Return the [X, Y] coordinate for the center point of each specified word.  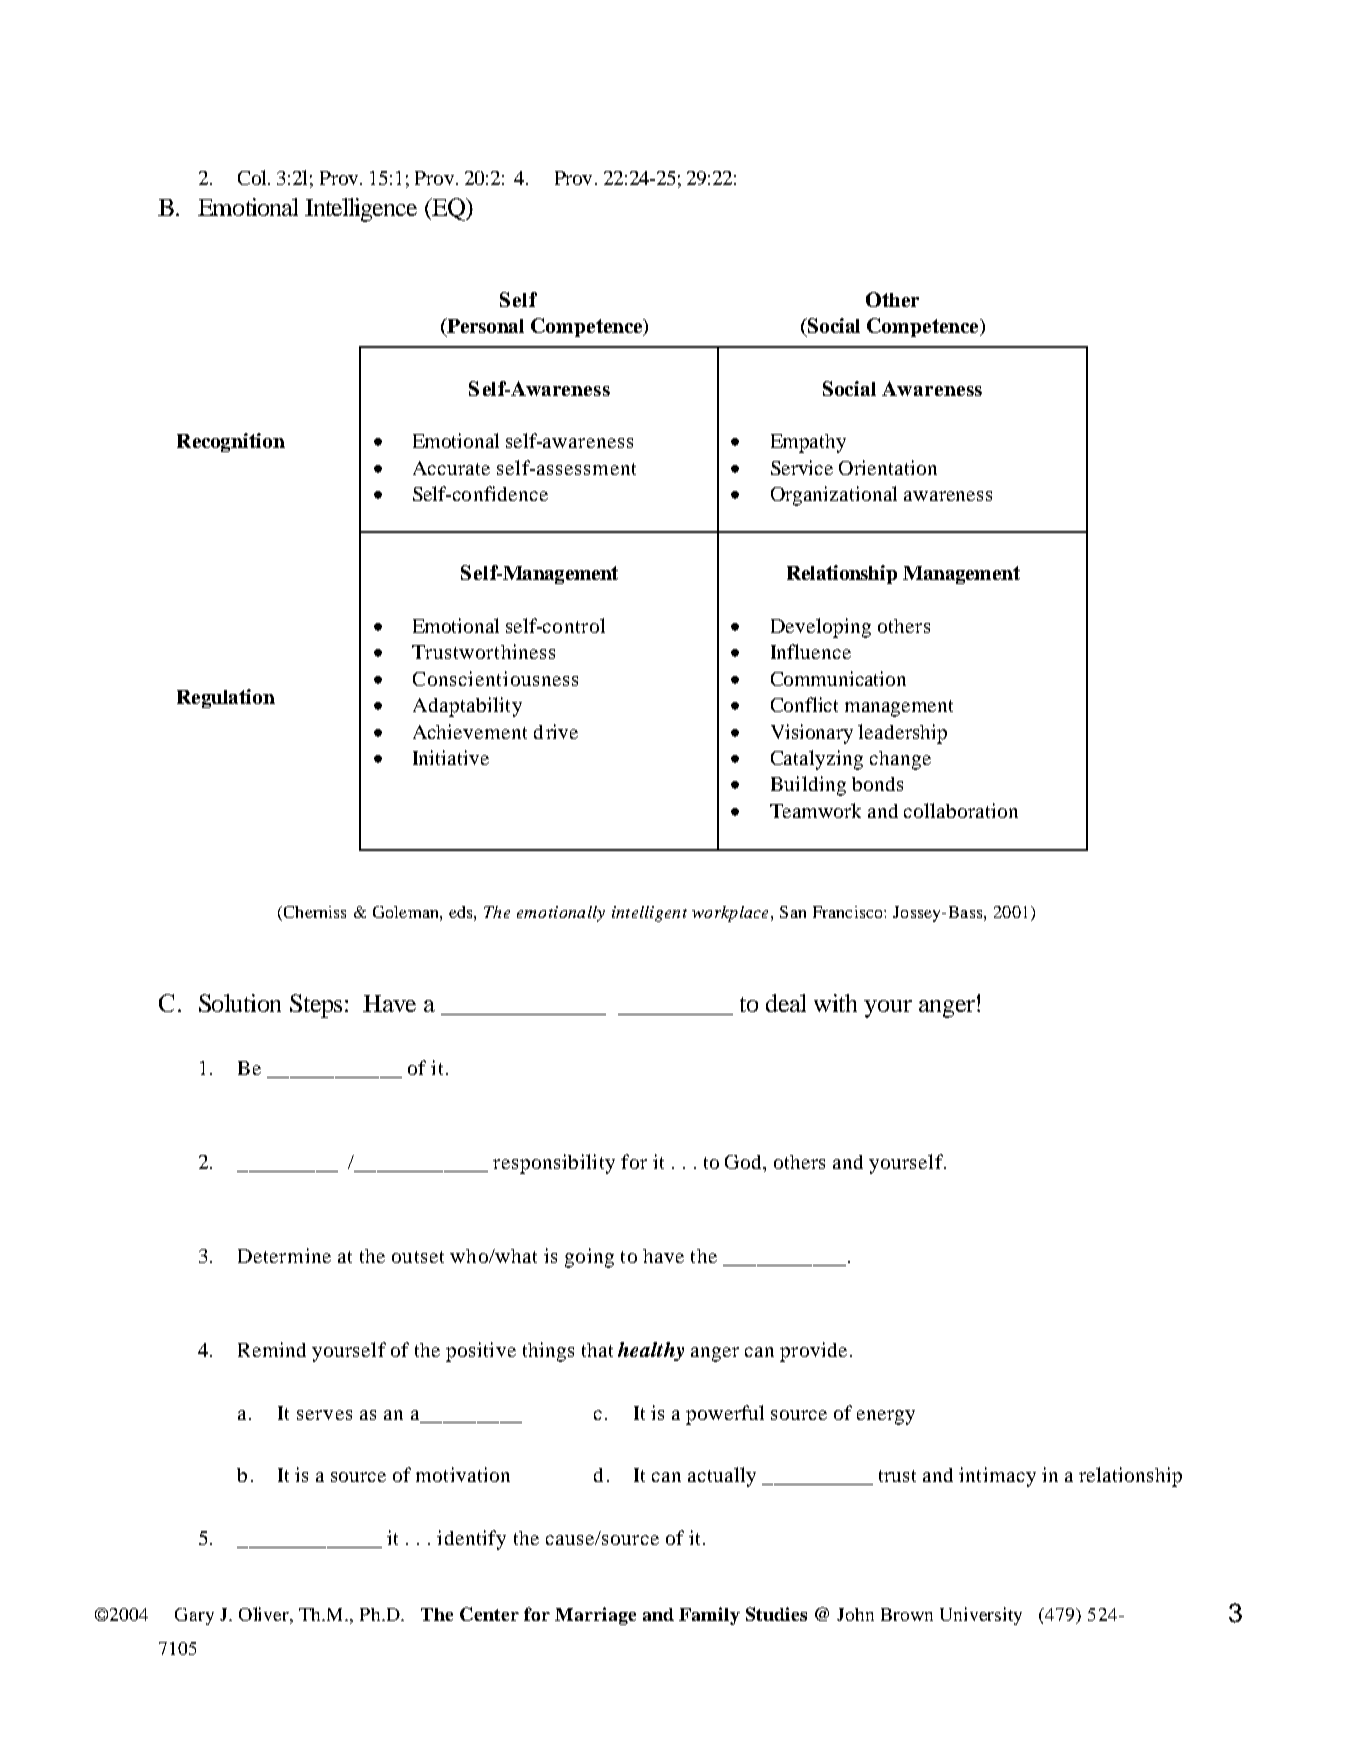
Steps [318, 1006]
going [589, 1258]
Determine [284, 1255]
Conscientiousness [495, 678]
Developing [821, 628]
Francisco [849, 912]
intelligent [649, 914]
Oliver [265, 1614]
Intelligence [361, 210]
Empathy [808, 443]
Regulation [226, 698]
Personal [484, 327]
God [745, 1163]
